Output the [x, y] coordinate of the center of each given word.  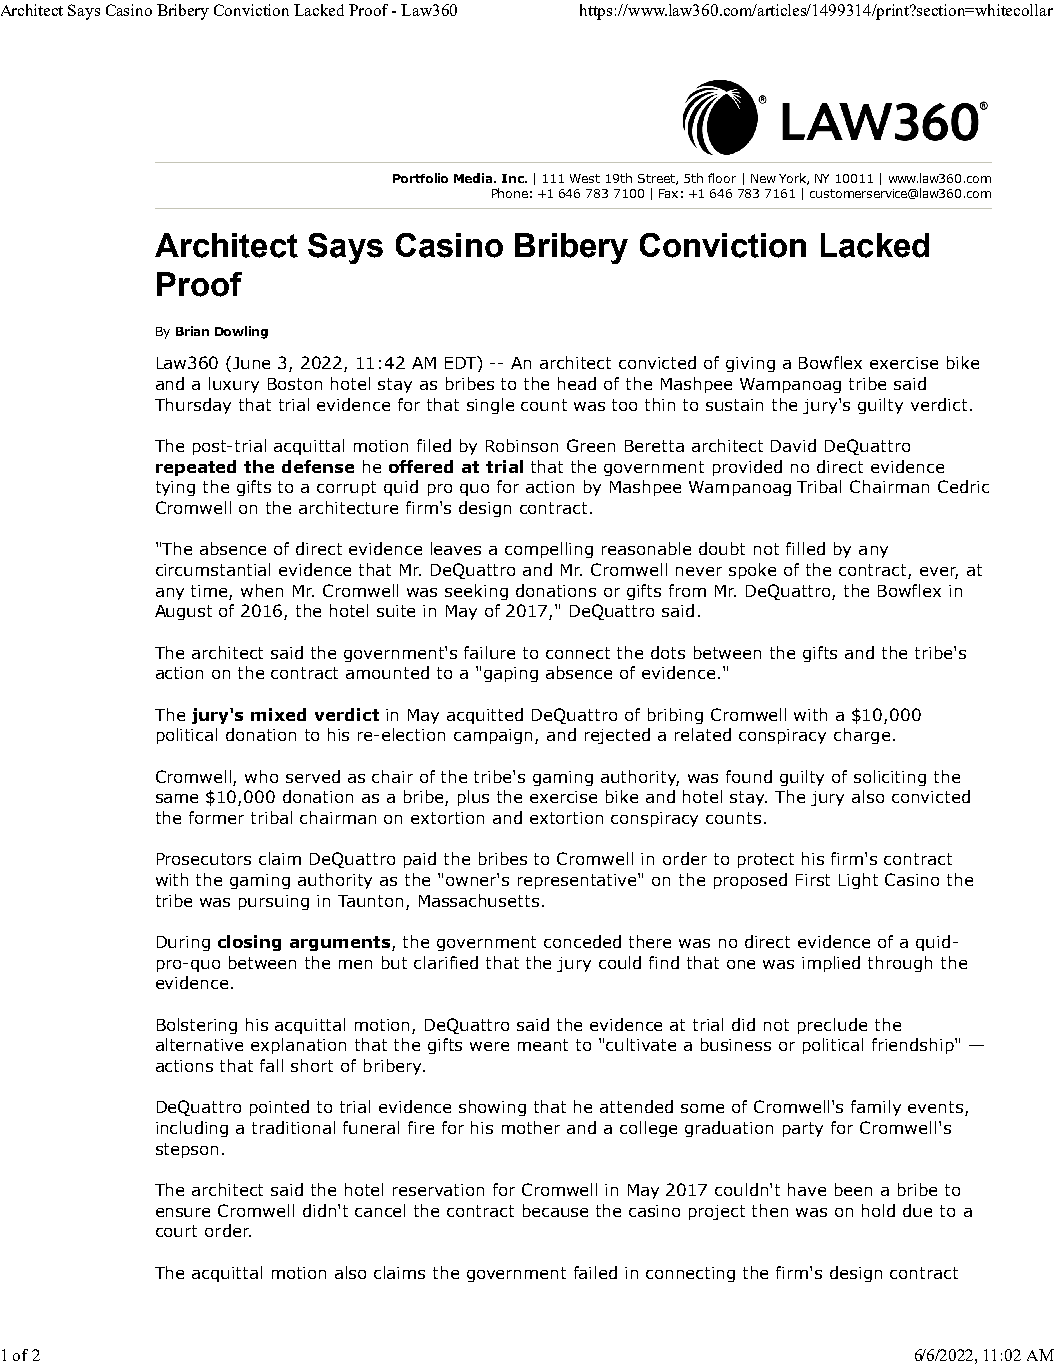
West [585, 178]
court [176, 1231]
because [555, 1210]
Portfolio [420, 178]
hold [878, 1210]
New [763, 178]
